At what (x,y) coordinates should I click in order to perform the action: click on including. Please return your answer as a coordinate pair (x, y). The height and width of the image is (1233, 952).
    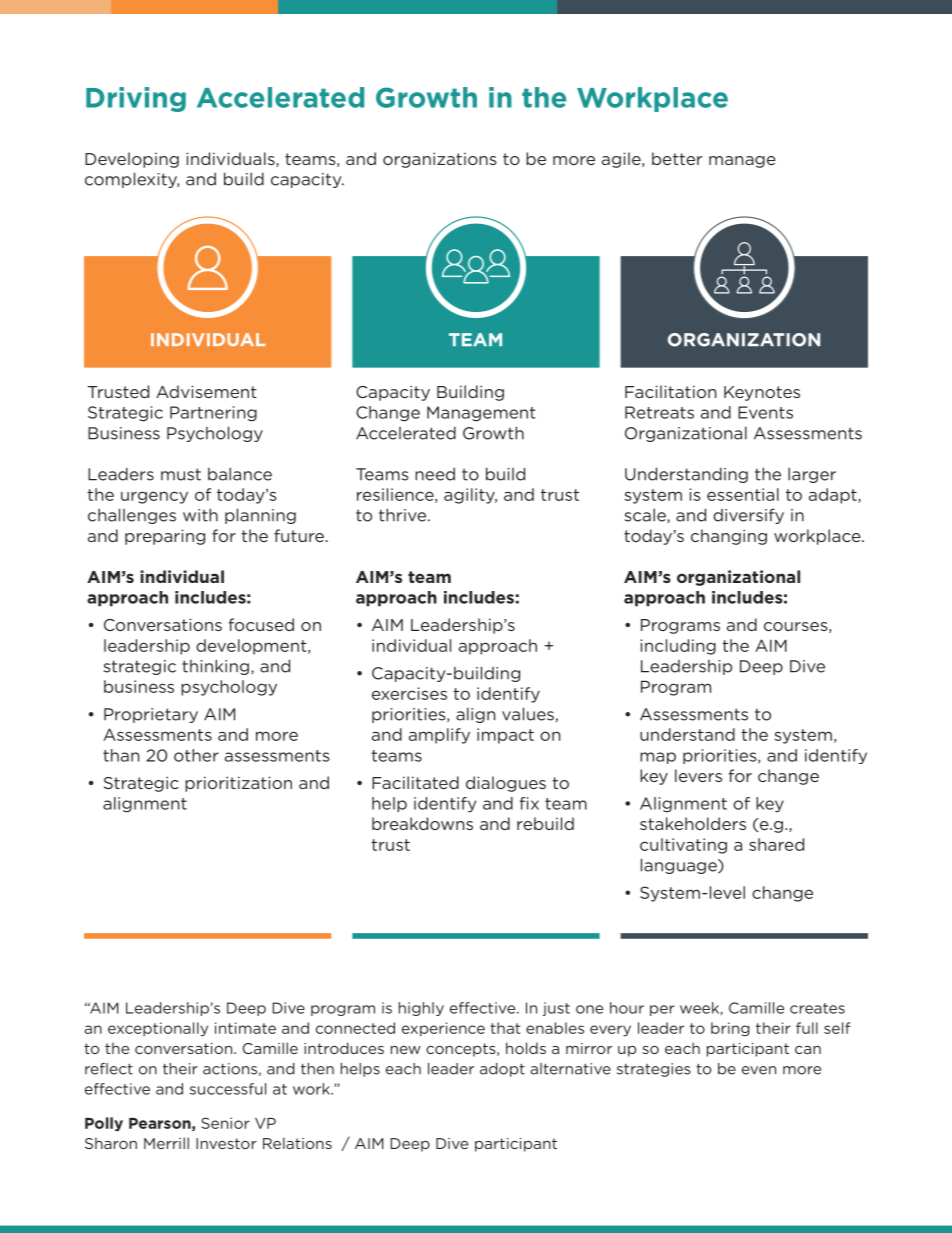
    Looking at the image, I should click on (678, 647).
